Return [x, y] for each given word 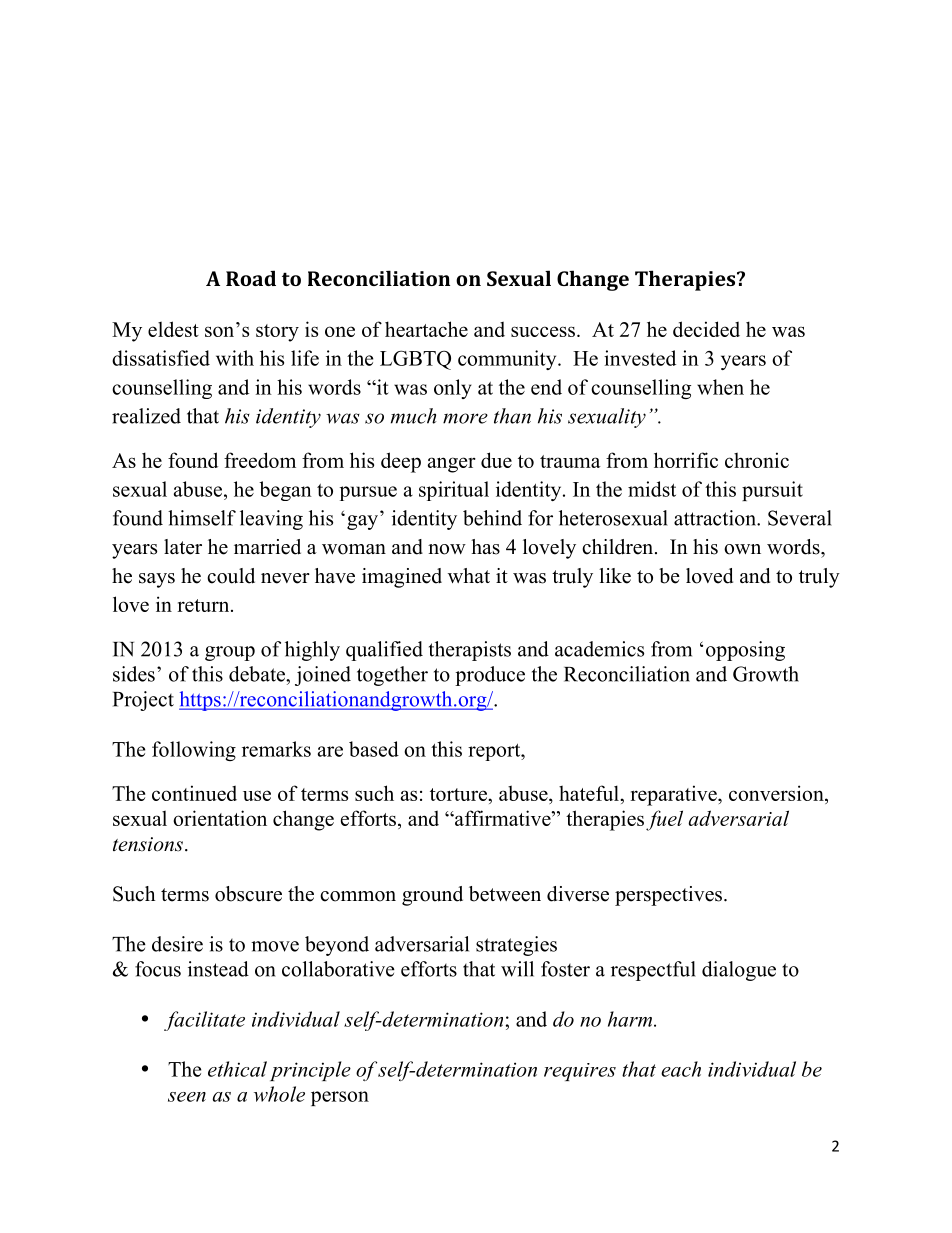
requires [580, 1072]
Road [251, 278]
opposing [745, 651]
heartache [426, 329]
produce [490, 676]
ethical [237, 1069]
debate [258, 674]
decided [706, 329]
